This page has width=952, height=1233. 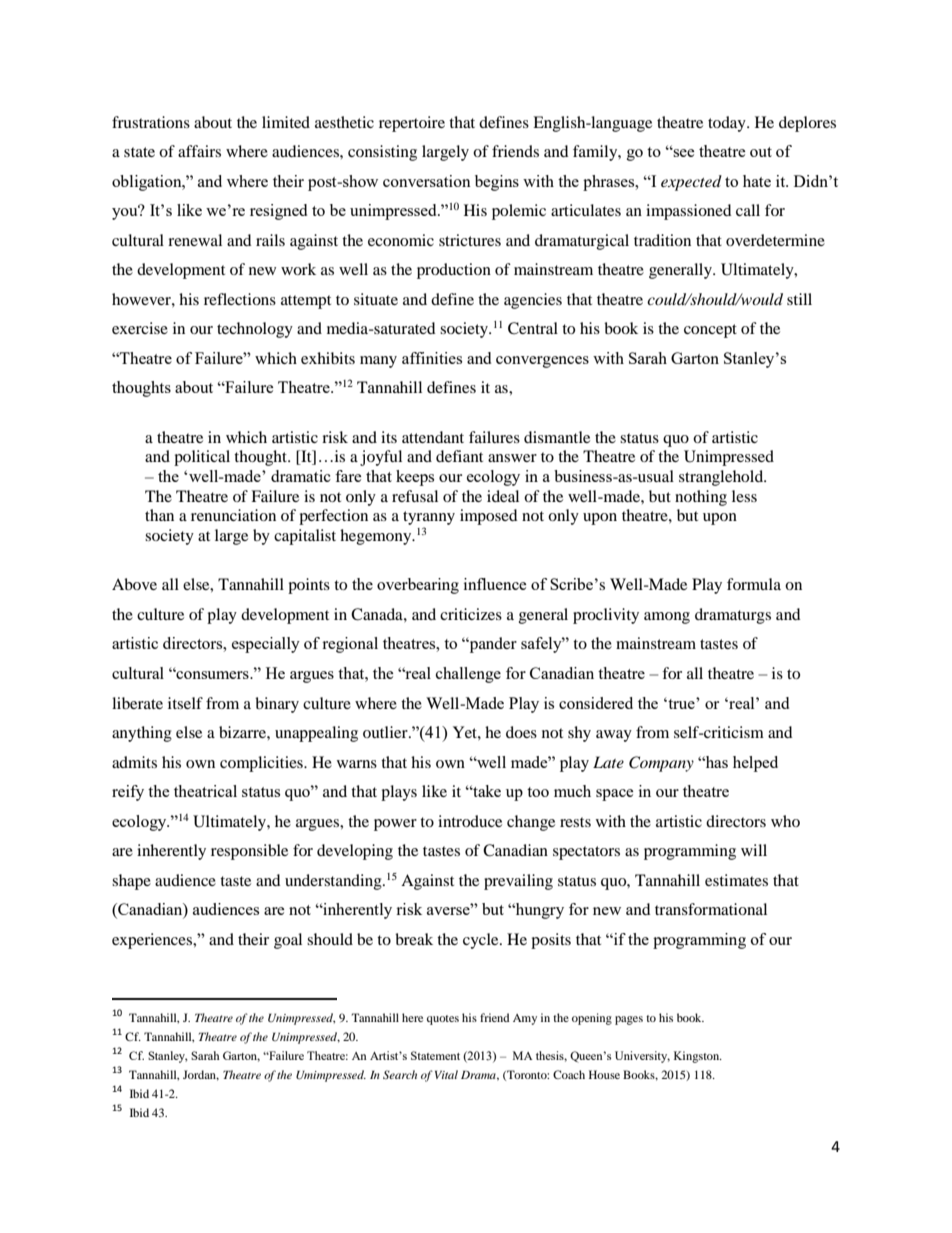 What do you see at coordinates (459, 456) in the page?
I see `defiant` at bounding box center [459, 456].
